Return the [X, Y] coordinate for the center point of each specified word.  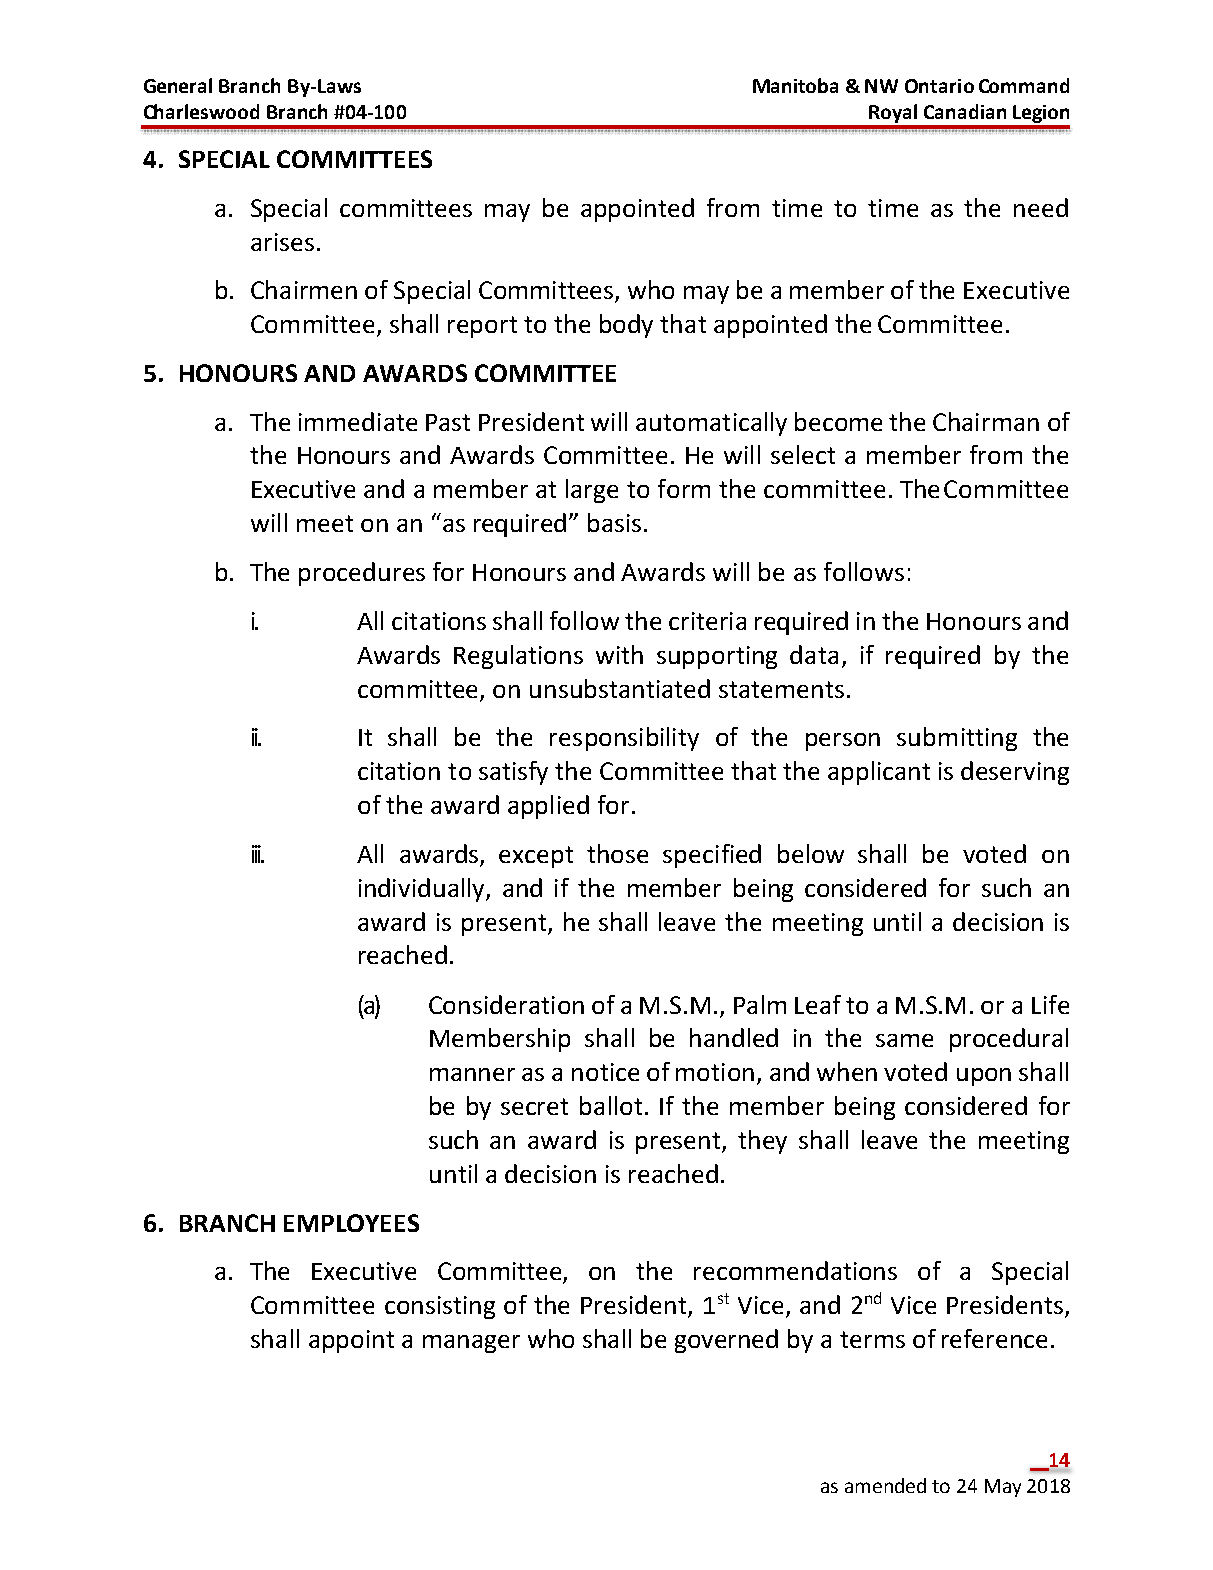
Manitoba [795, 85]
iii [257, 854]
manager [471, 1344]
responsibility [624, 739]
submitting [957, 739]
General [178, 85]
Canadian [965, 111]
